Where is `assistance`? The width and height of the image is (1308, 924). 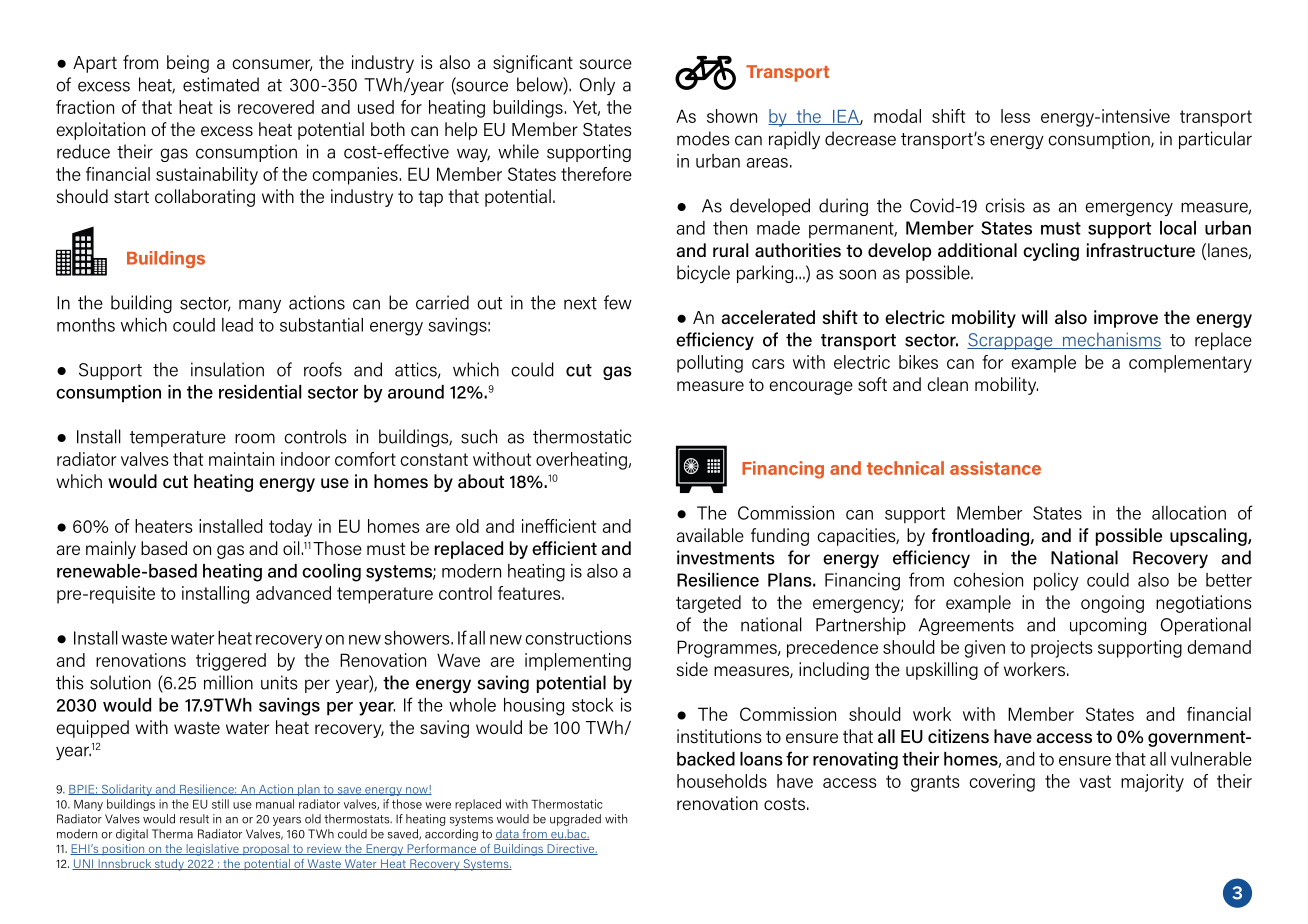
assistance is located at coordinates (995, 468).
